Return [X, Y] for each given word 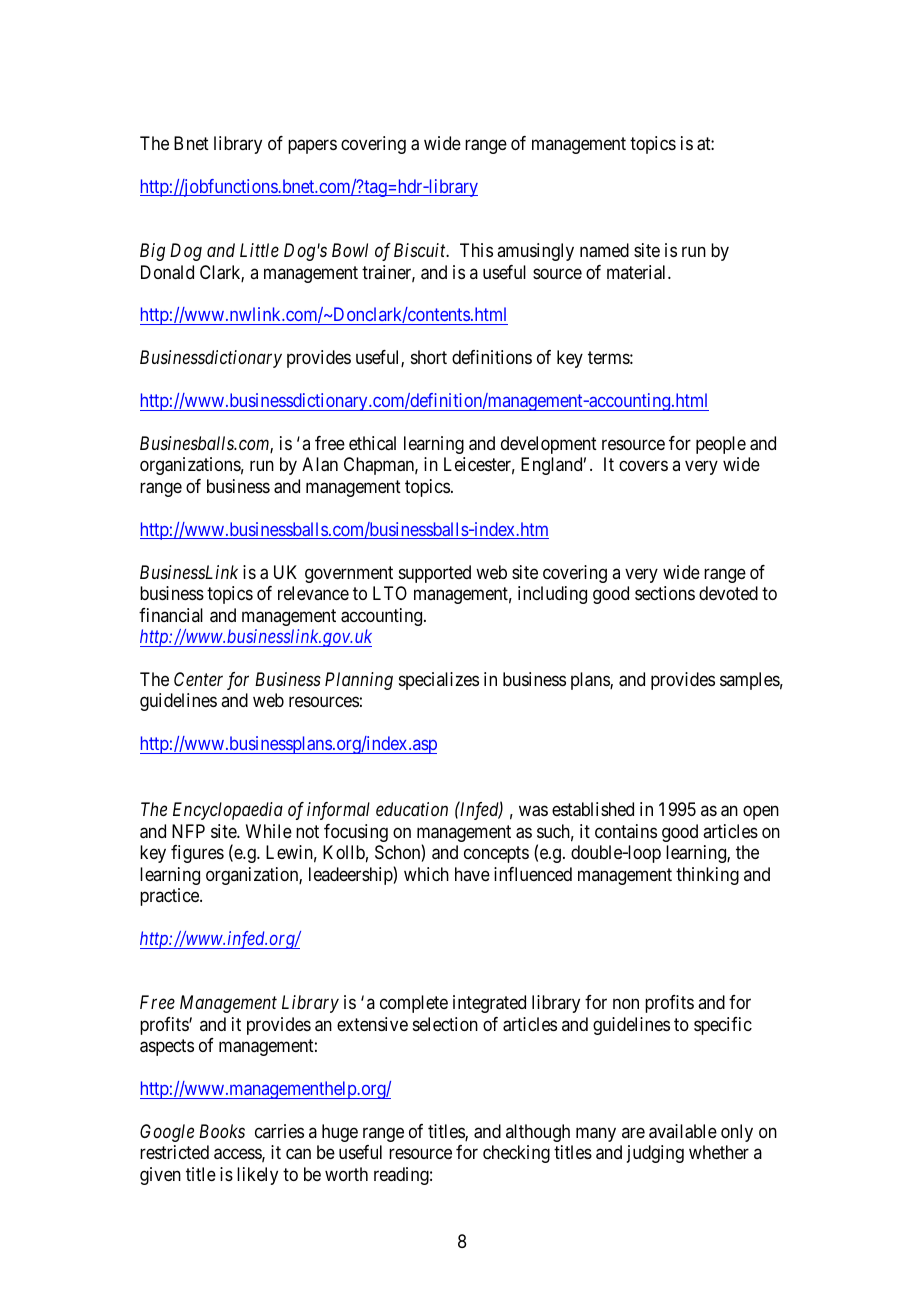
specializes [439, 681]
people [721, 445]
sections [665, 593]
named [604, 250]
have [472, 874]
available [683, 1131]
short [429, 357]
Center [198, 679]
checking [516, 1154]
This [476, 250]
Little [259, 250]
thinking [707, 876]
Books [222, 1131]
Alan [320, 464]
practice [170, 897]
